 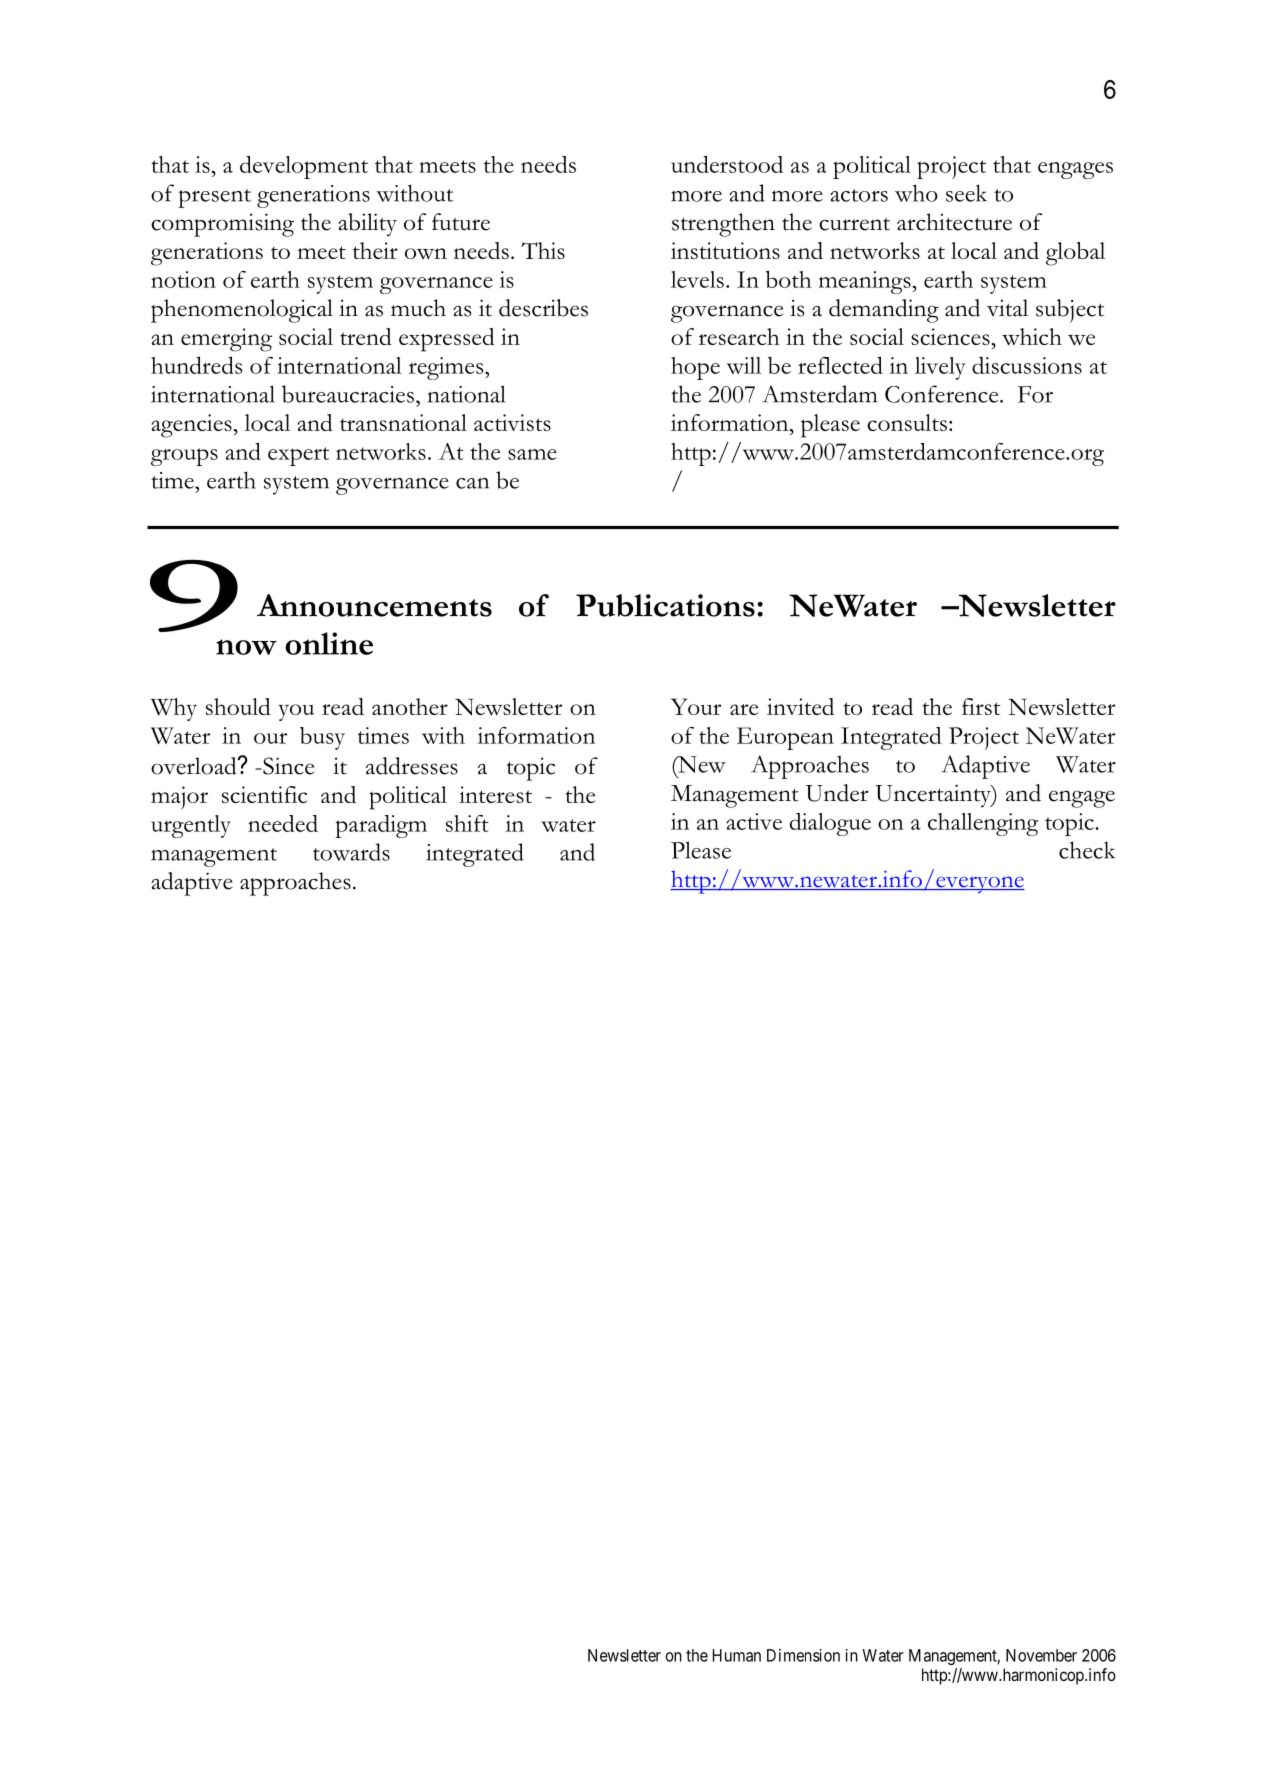 What do you see at coordinates (304, 167) in the image?
I see `development` at bounding box center [304, 167].
